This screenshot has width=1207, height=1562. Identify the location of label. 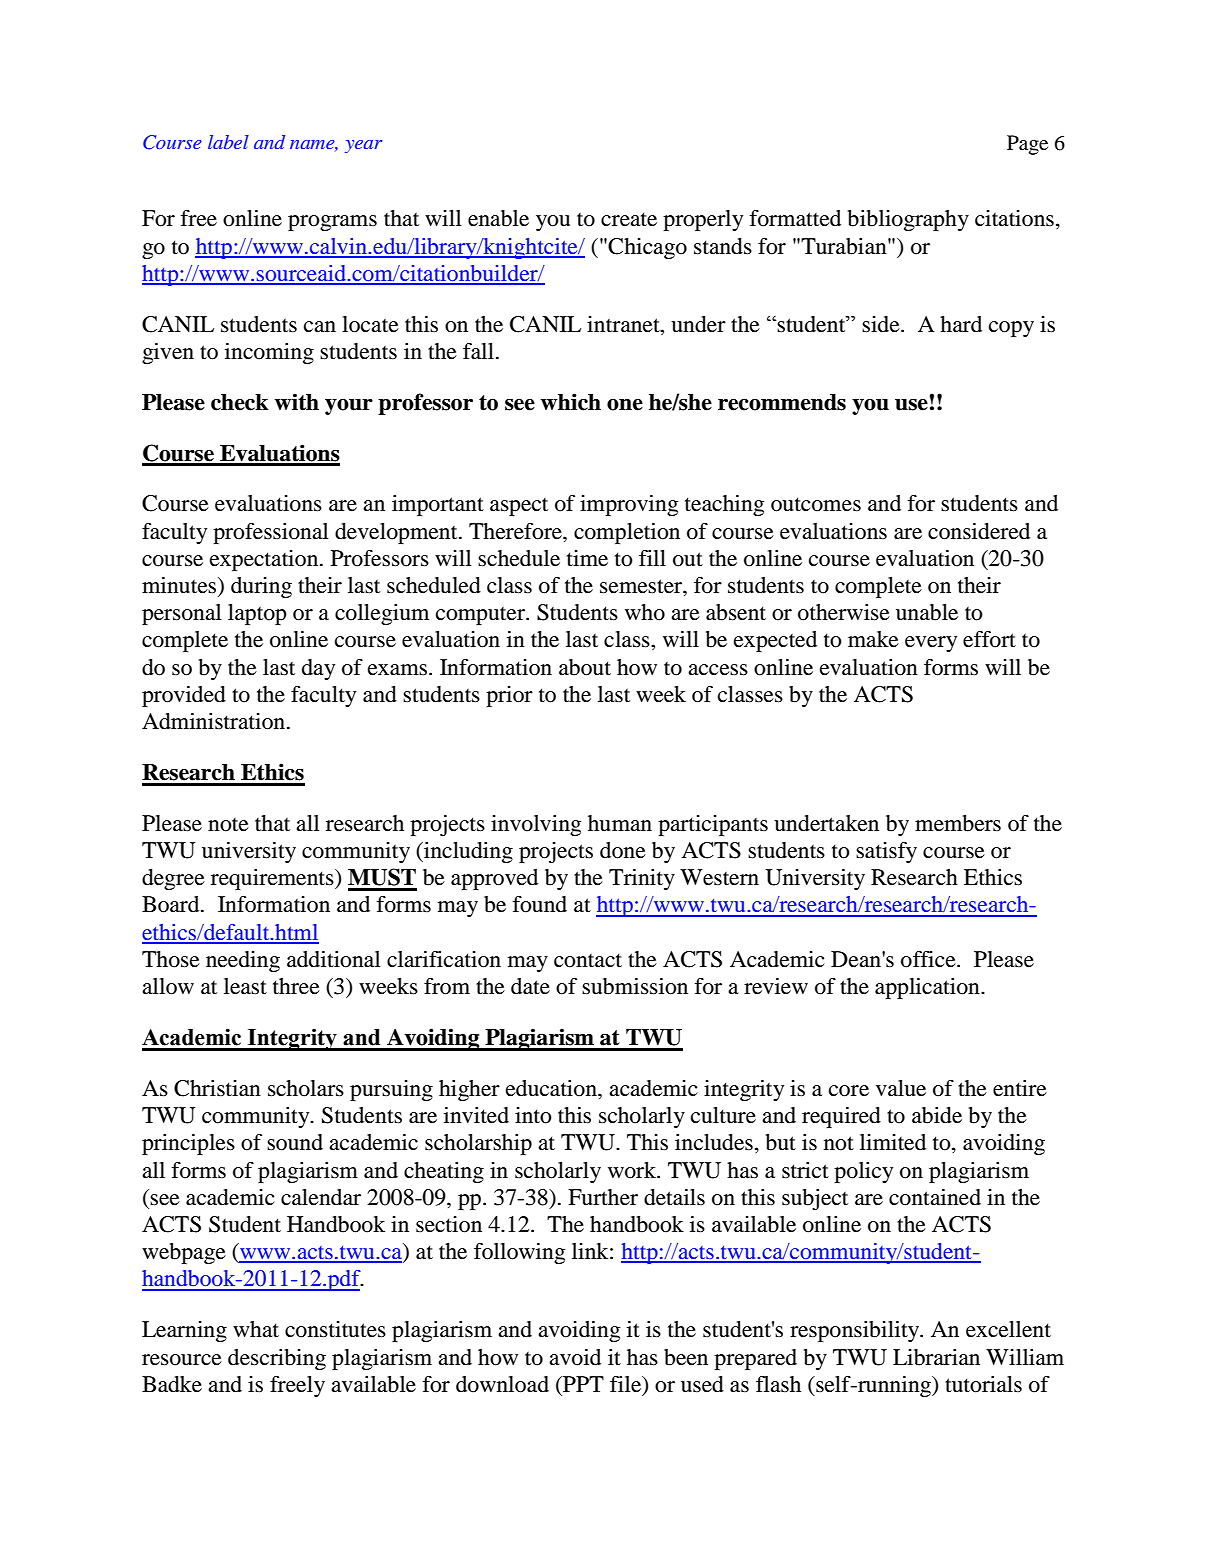
(228, 142).
